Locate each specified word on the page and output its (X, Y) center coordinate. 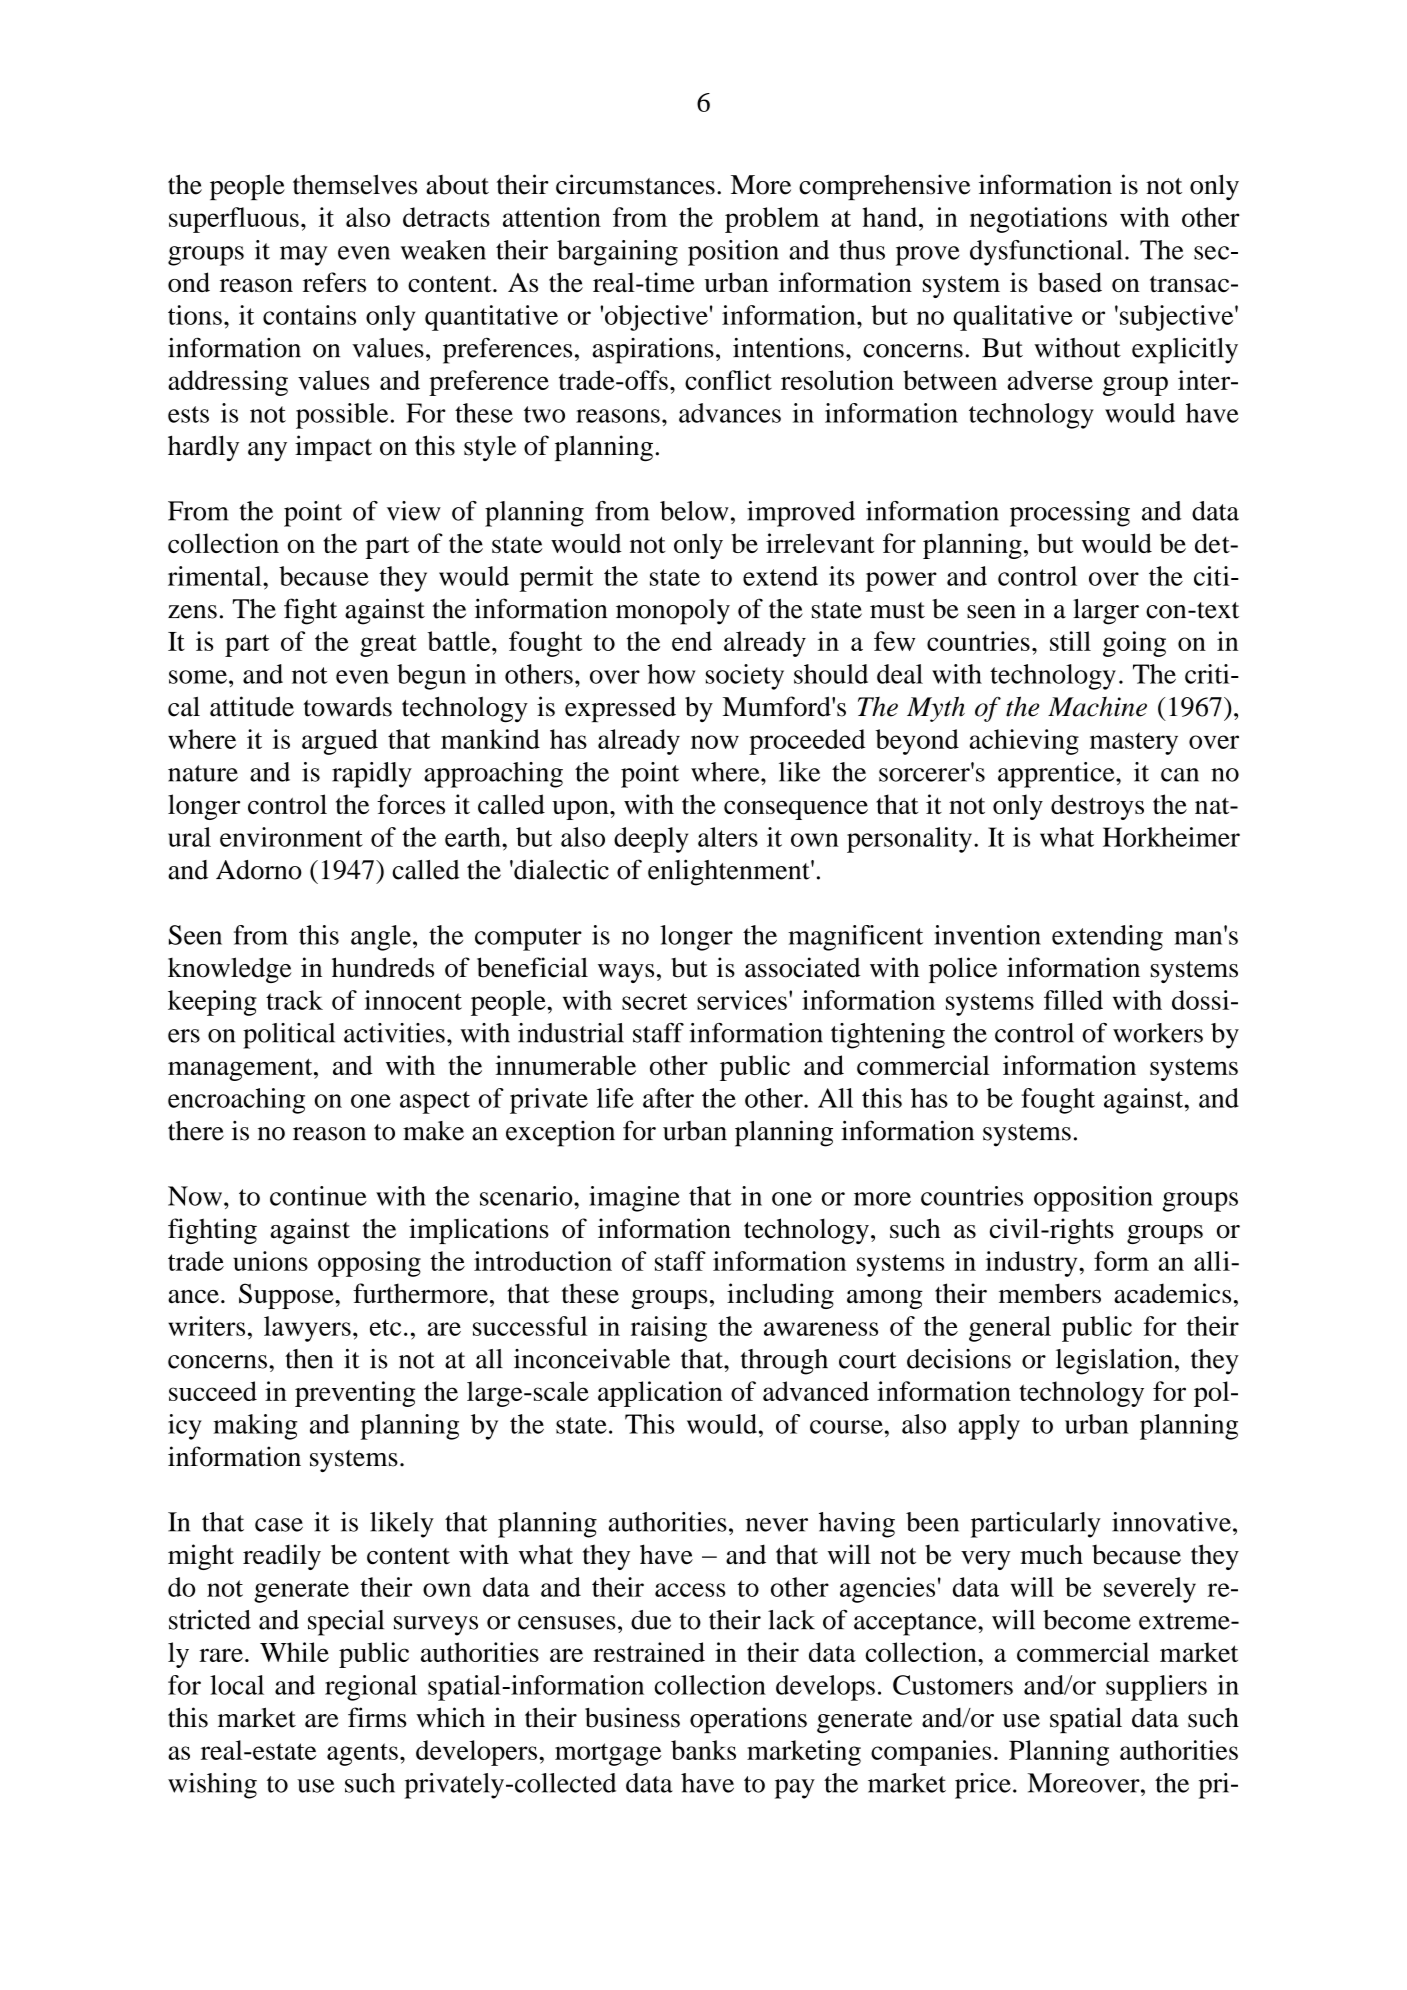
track (294, 1000)
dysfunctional (1046, 253)
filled (1073, 1000)
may (304, 256)
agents (362, 1754)
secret (655, 1001)
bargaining (617, 253)
